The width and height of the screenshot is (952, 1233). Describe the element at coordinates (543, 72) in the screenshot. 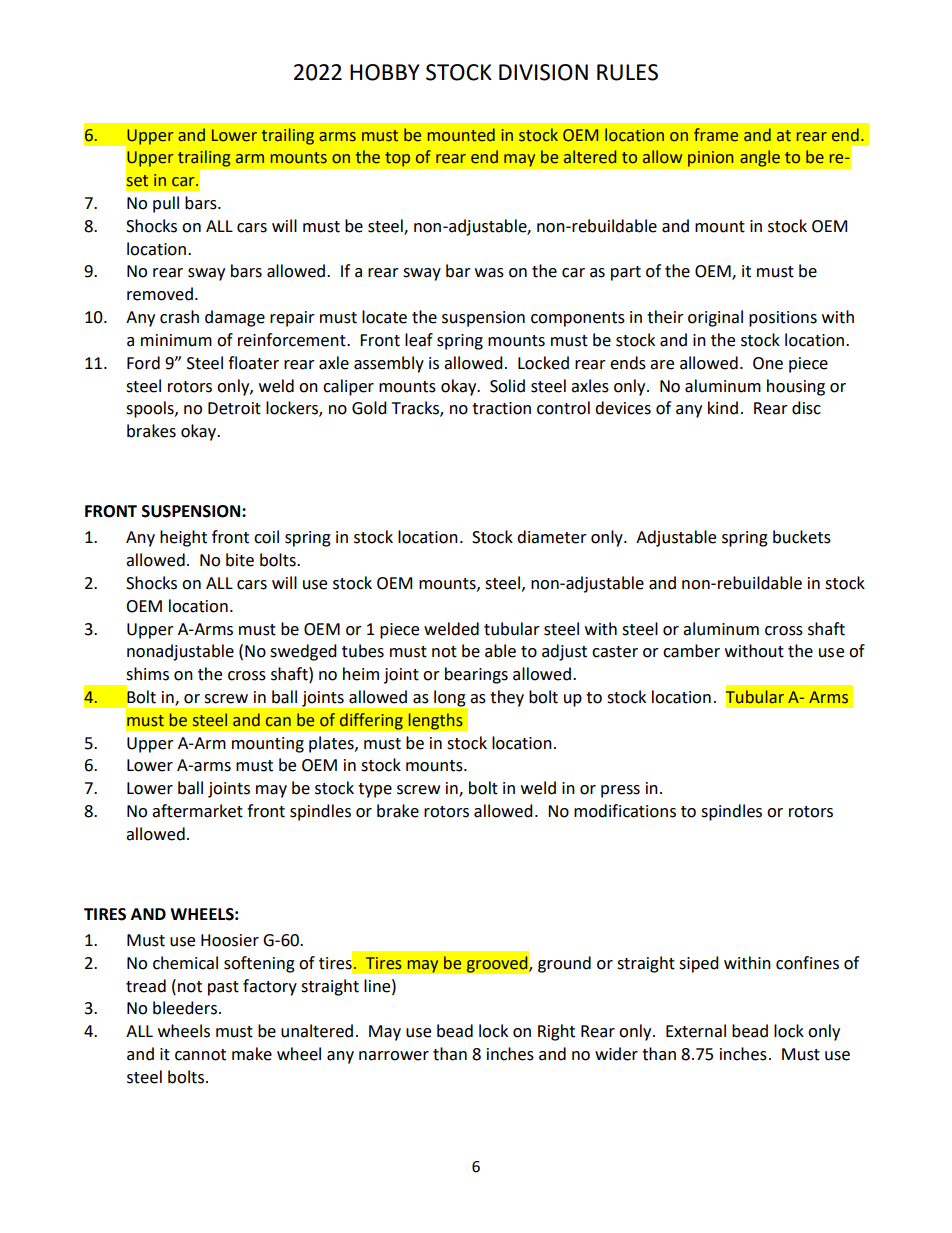

I see `DIVISION` at that location.
